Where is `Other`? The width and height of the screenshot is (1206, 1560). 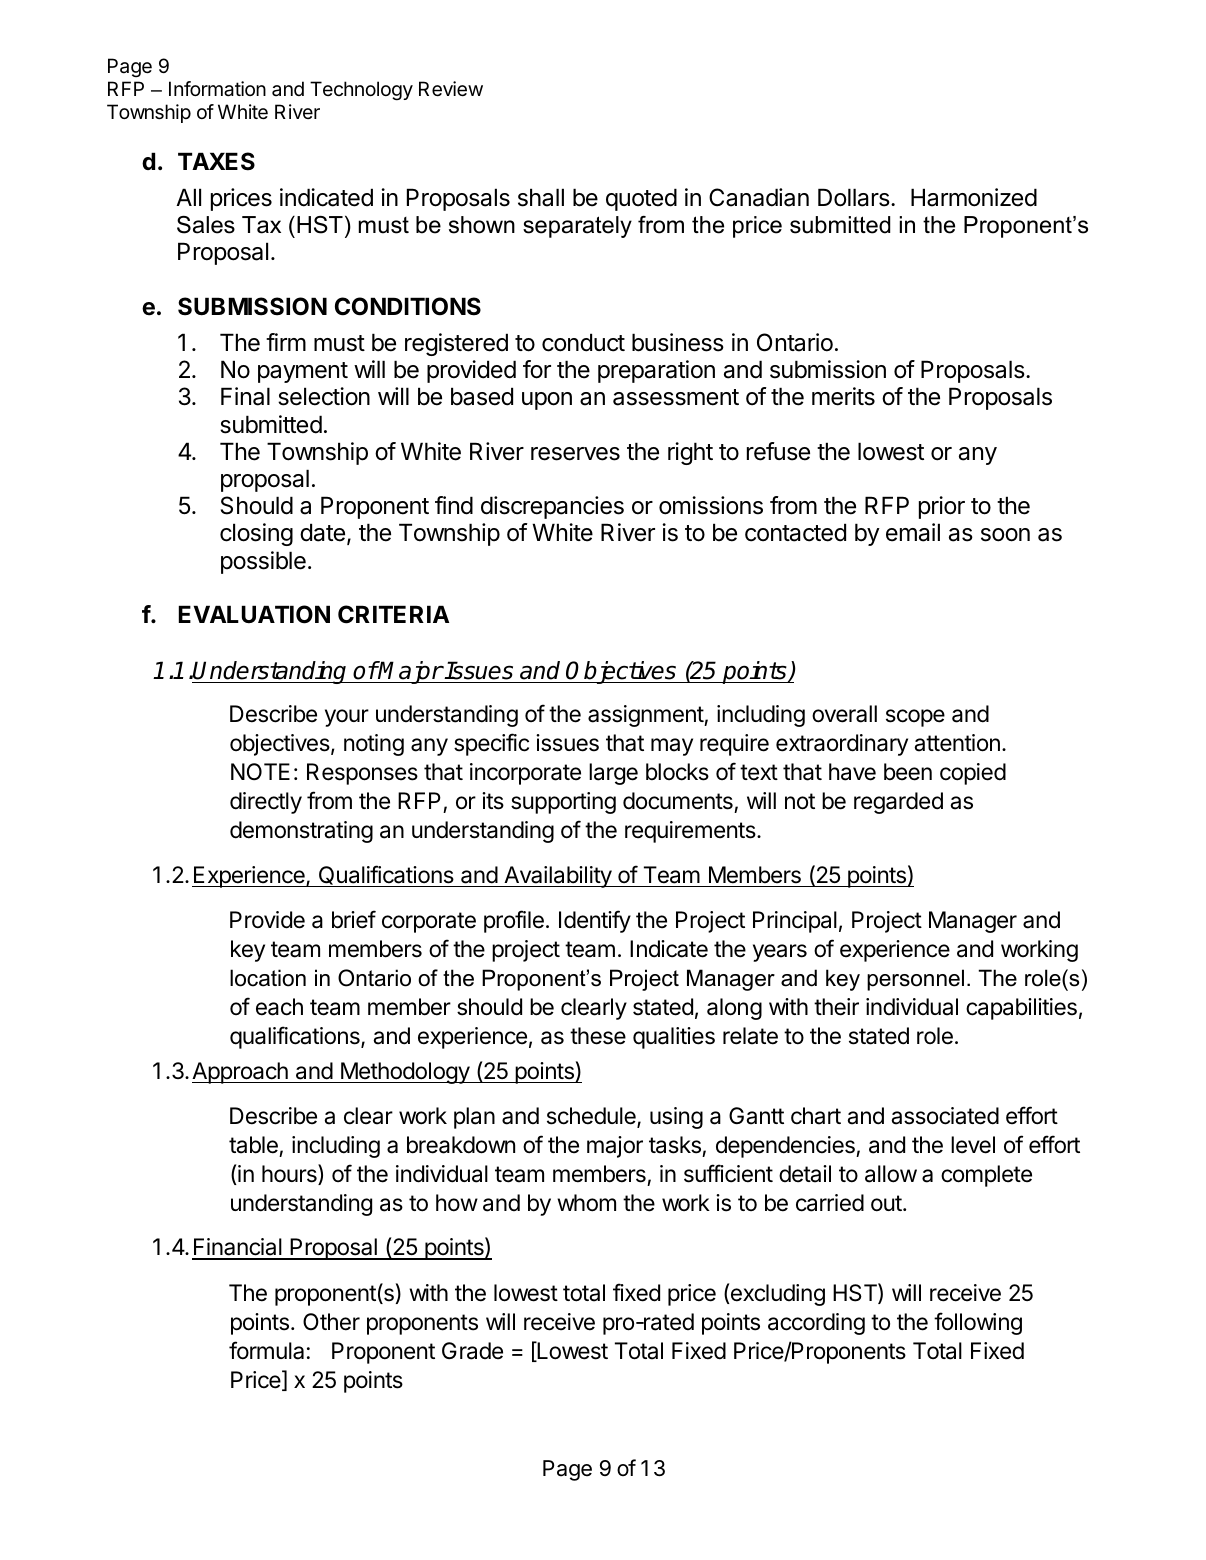
Other is located at coordinates (331, 1322).
